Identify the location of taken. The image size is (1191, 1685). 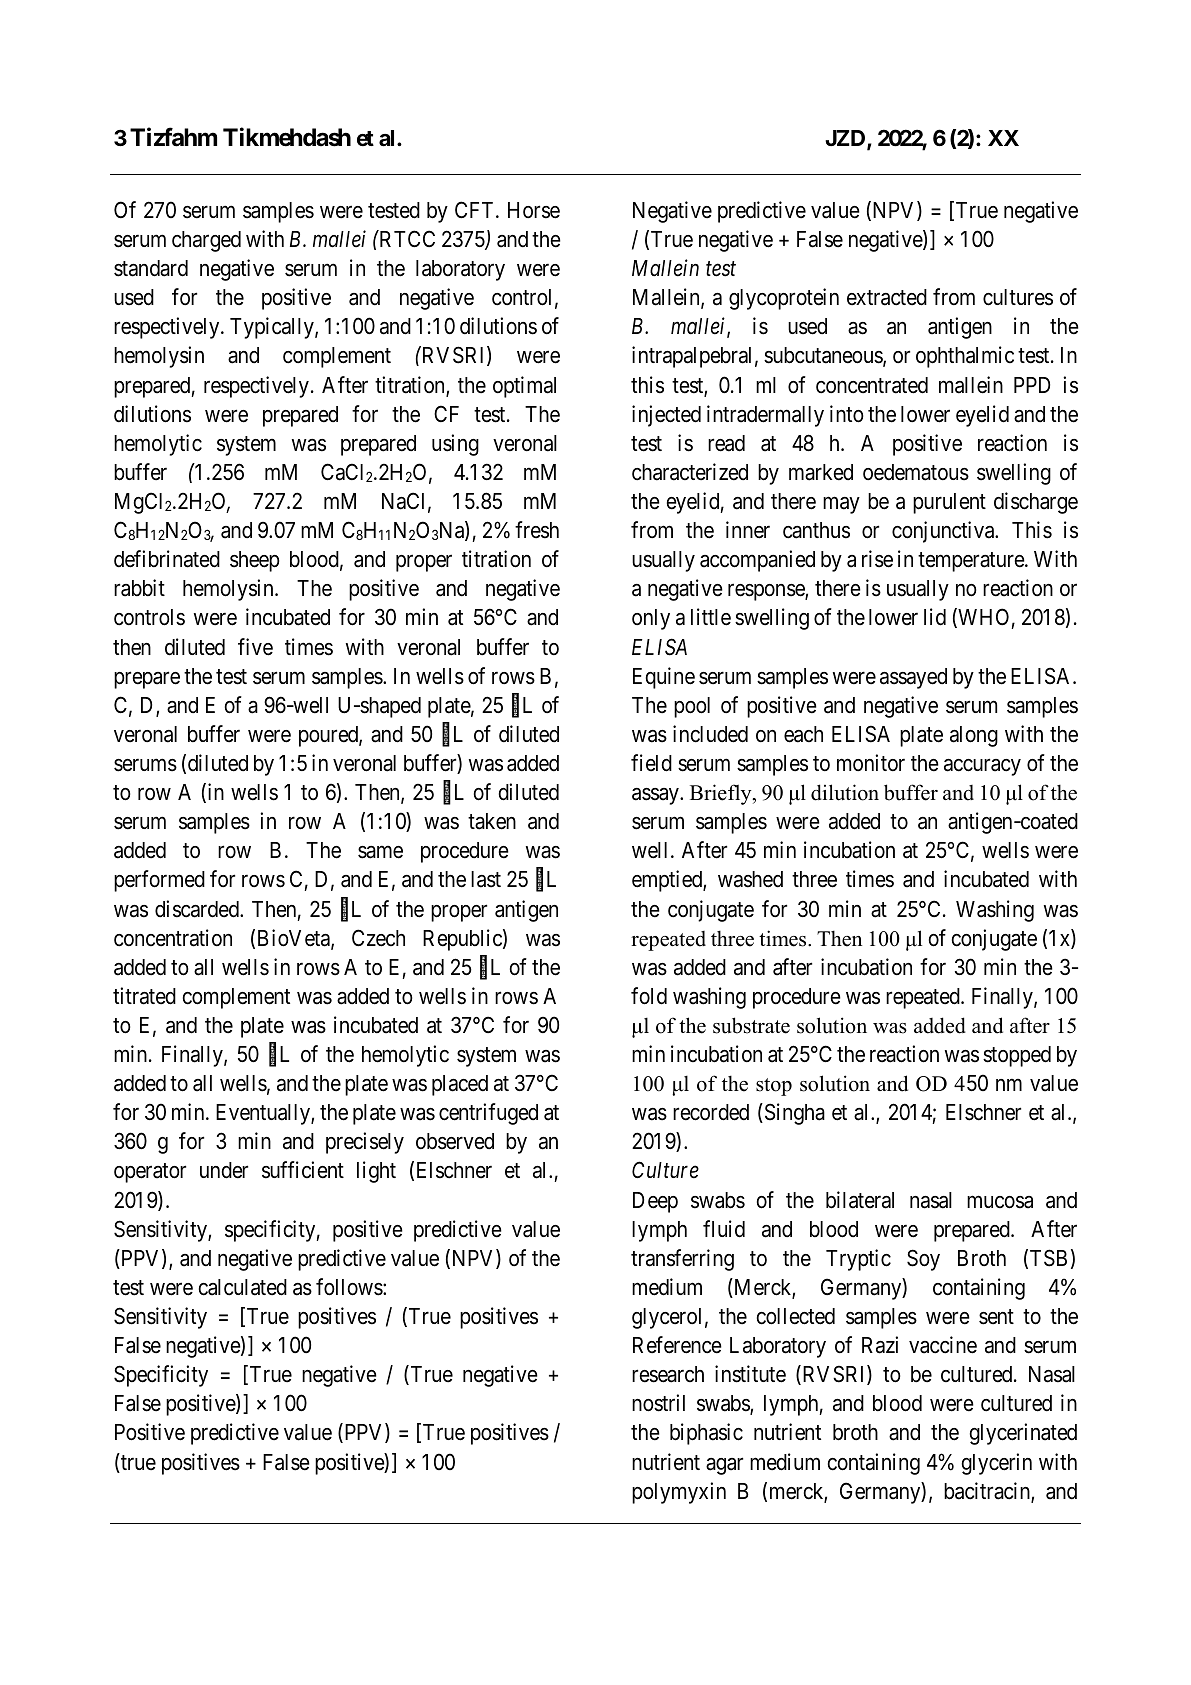
(492, 821).
